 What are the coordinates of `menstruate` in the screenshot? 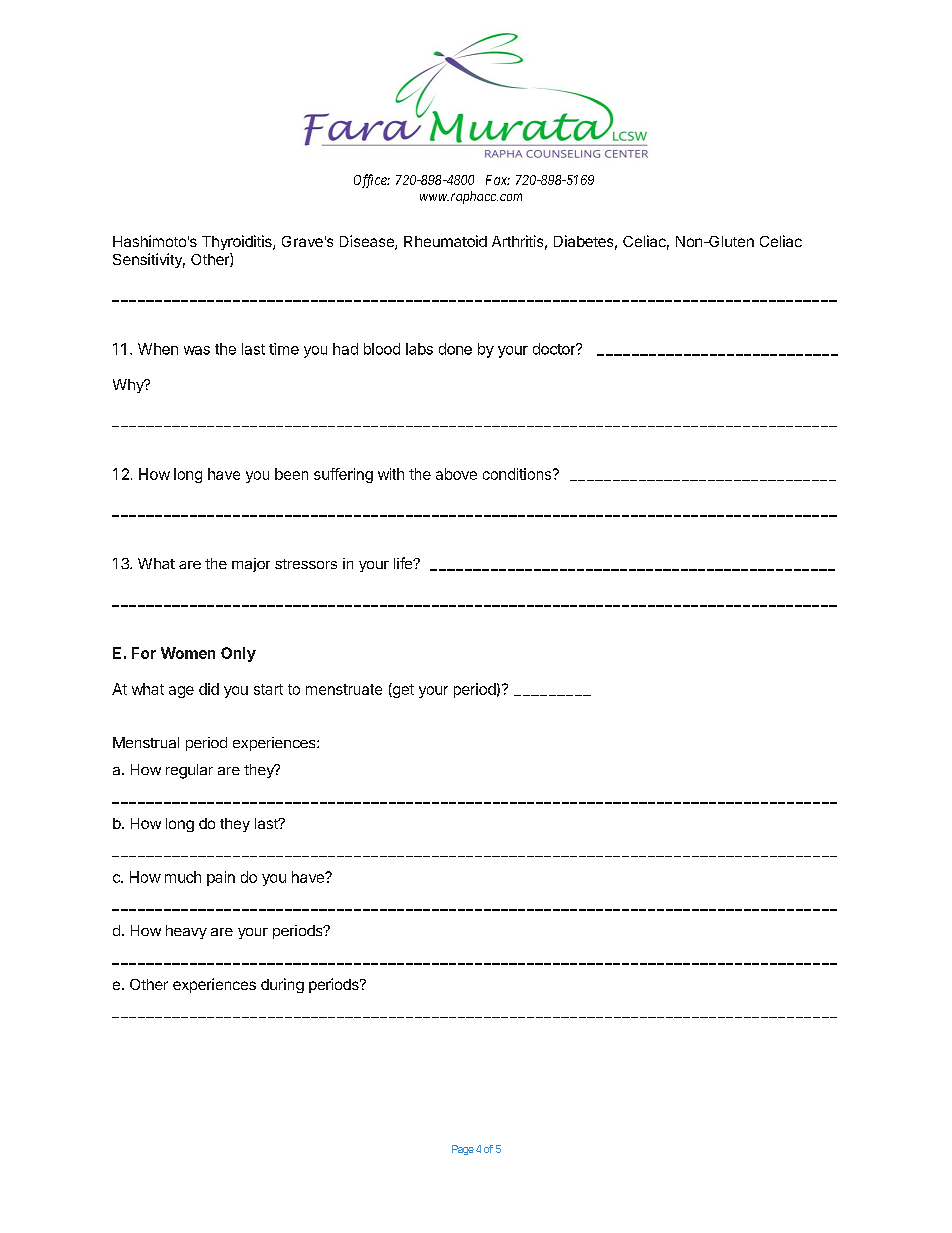 It's located at (344, 689).
